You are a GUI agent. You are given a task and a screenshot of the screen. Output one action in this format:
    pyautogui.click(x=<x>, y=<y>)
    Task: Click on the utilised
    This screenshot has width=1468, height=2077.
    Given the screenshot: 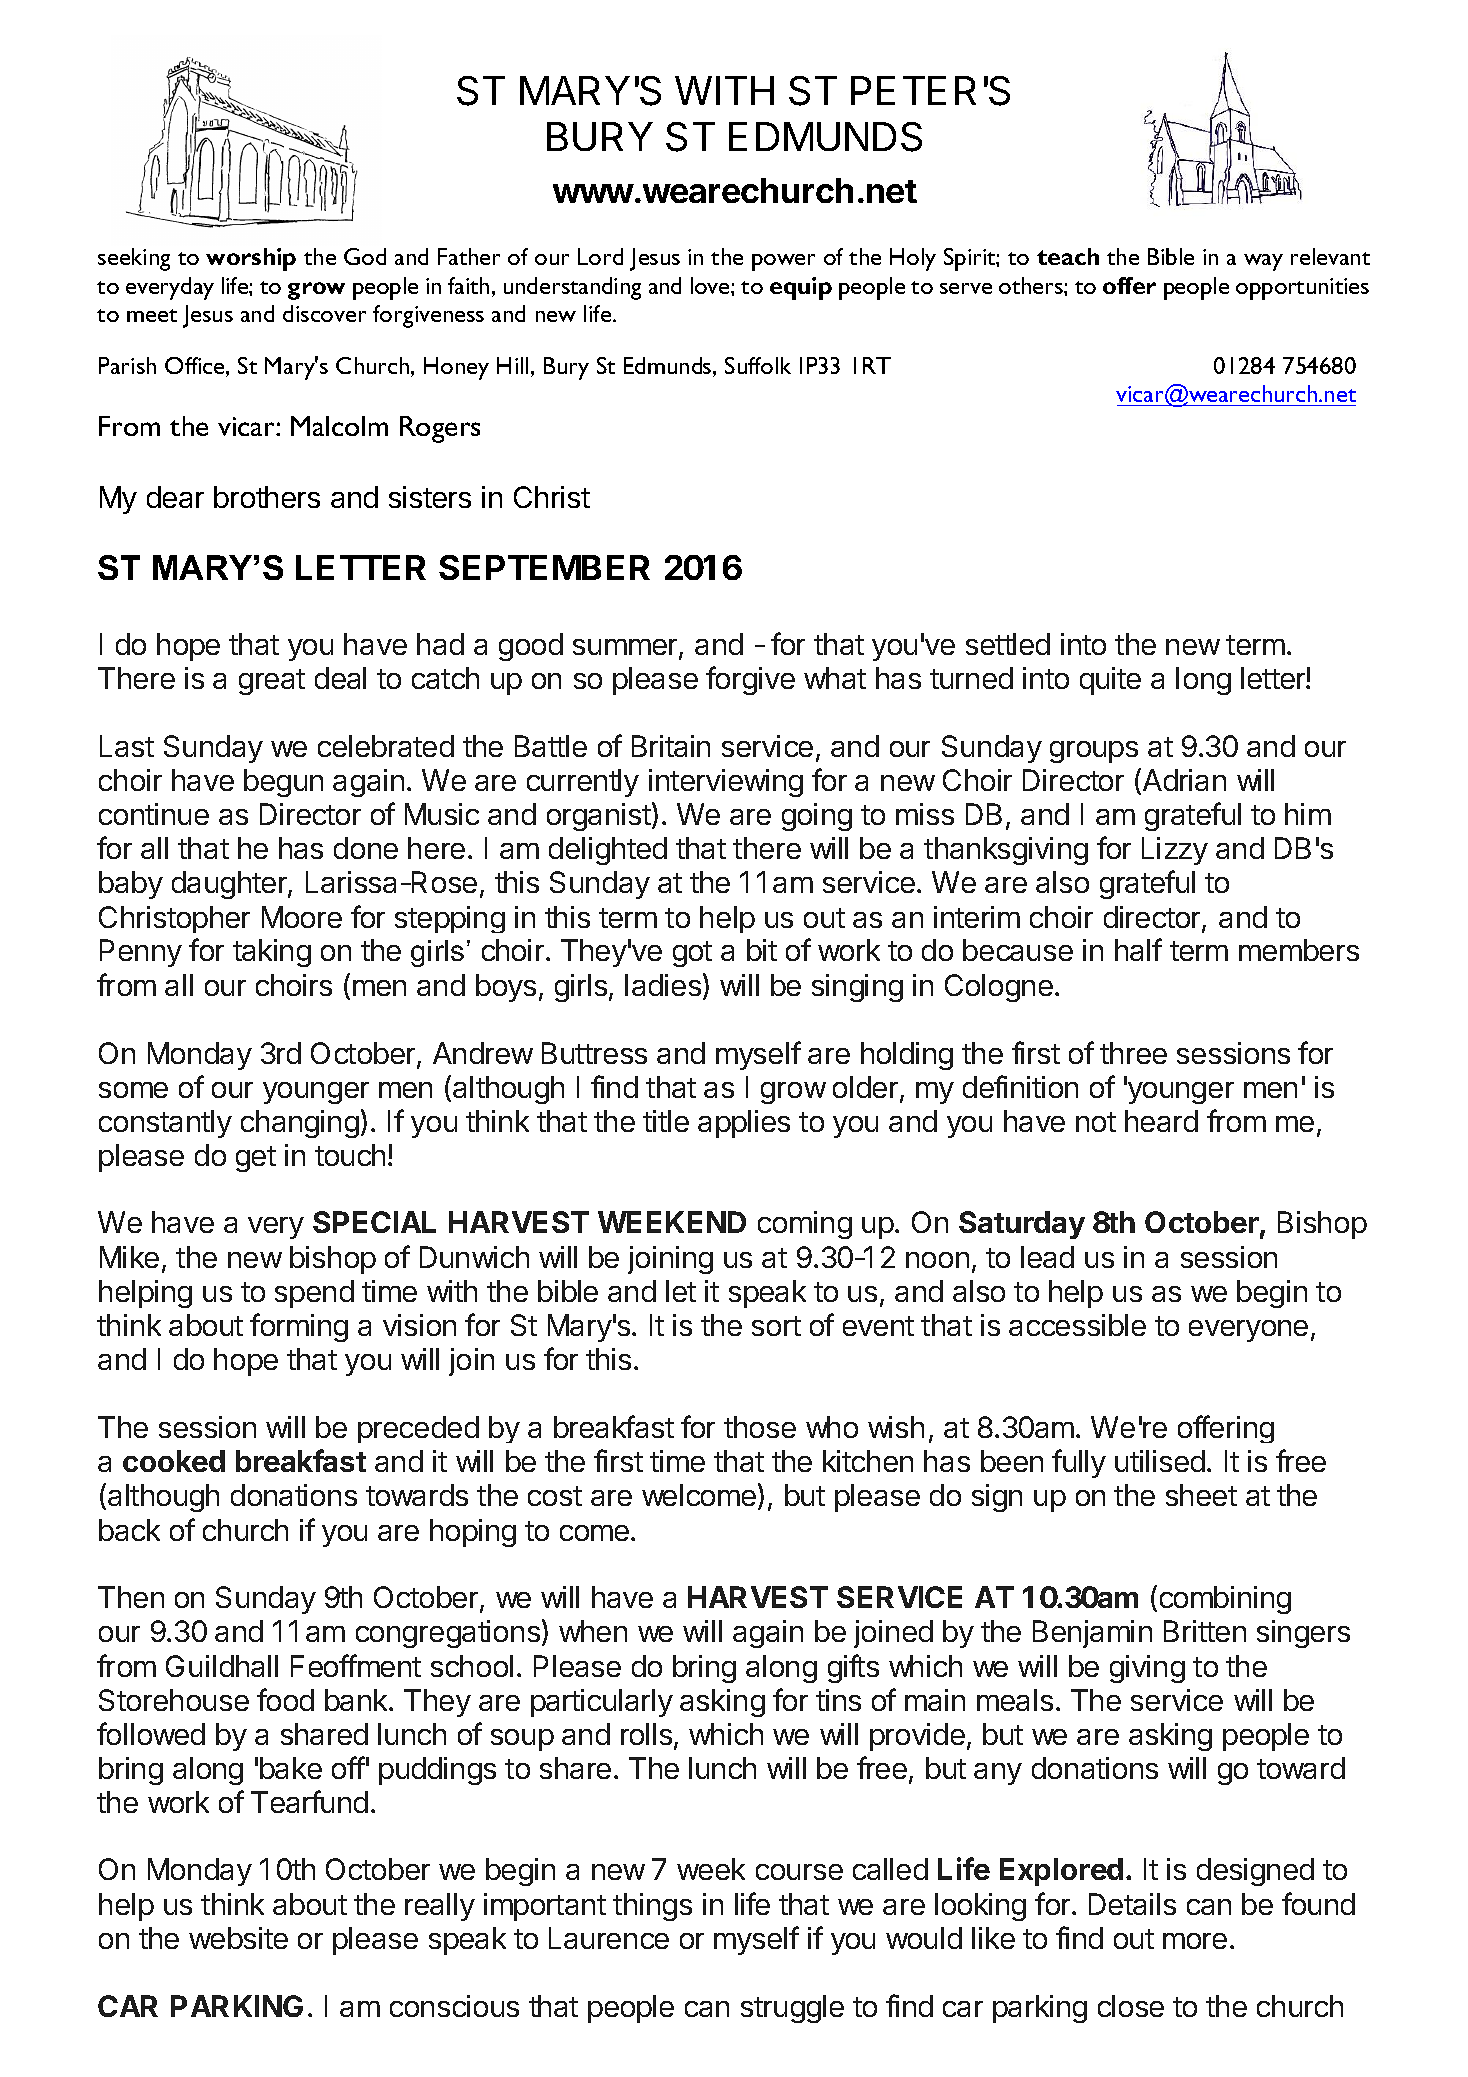 What is the action you would take?
    pyautogui.click(x=1161, y=1461)
